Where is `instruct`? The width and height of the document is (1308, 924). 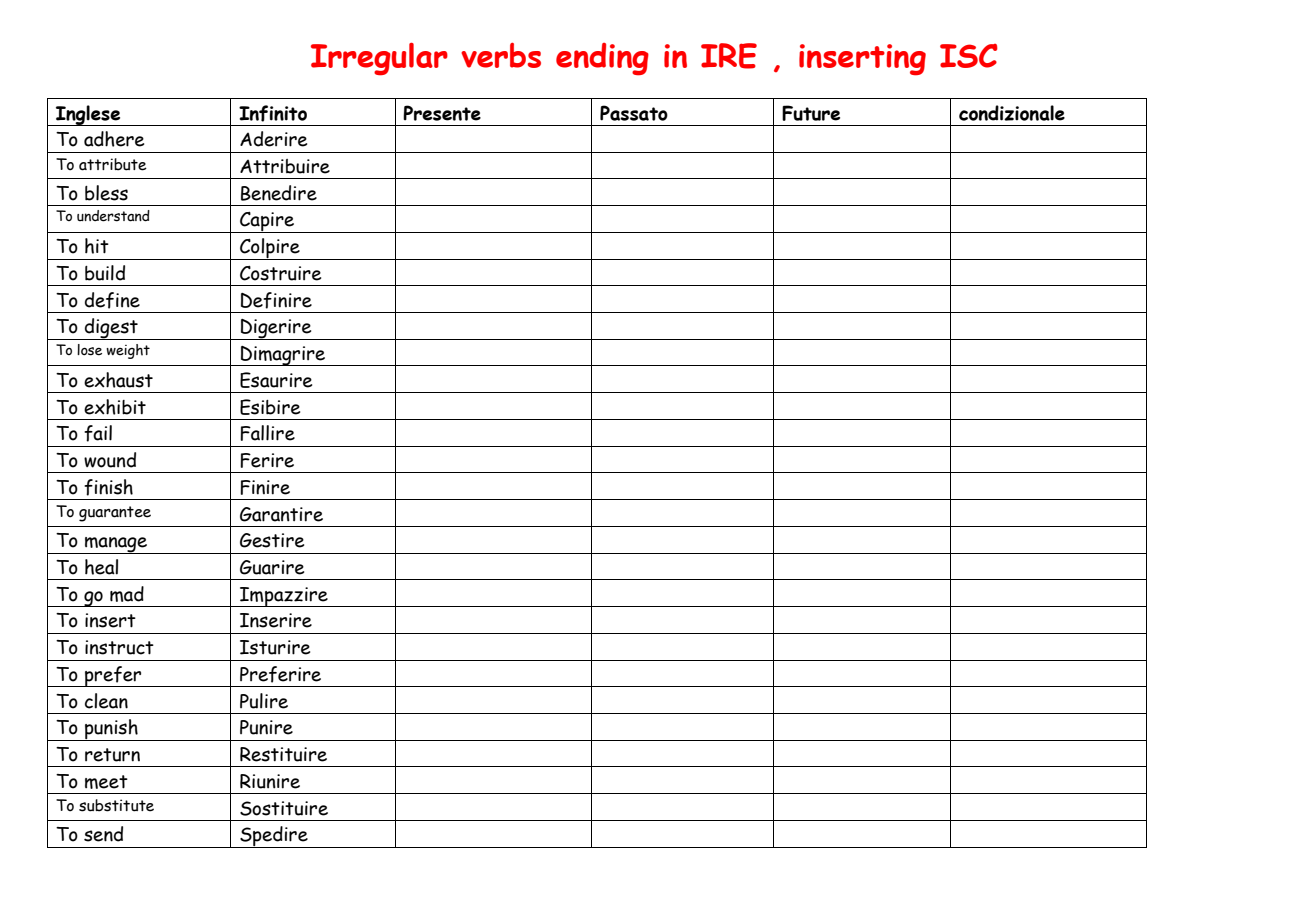 instruct is located at coordinates (119, 647).
